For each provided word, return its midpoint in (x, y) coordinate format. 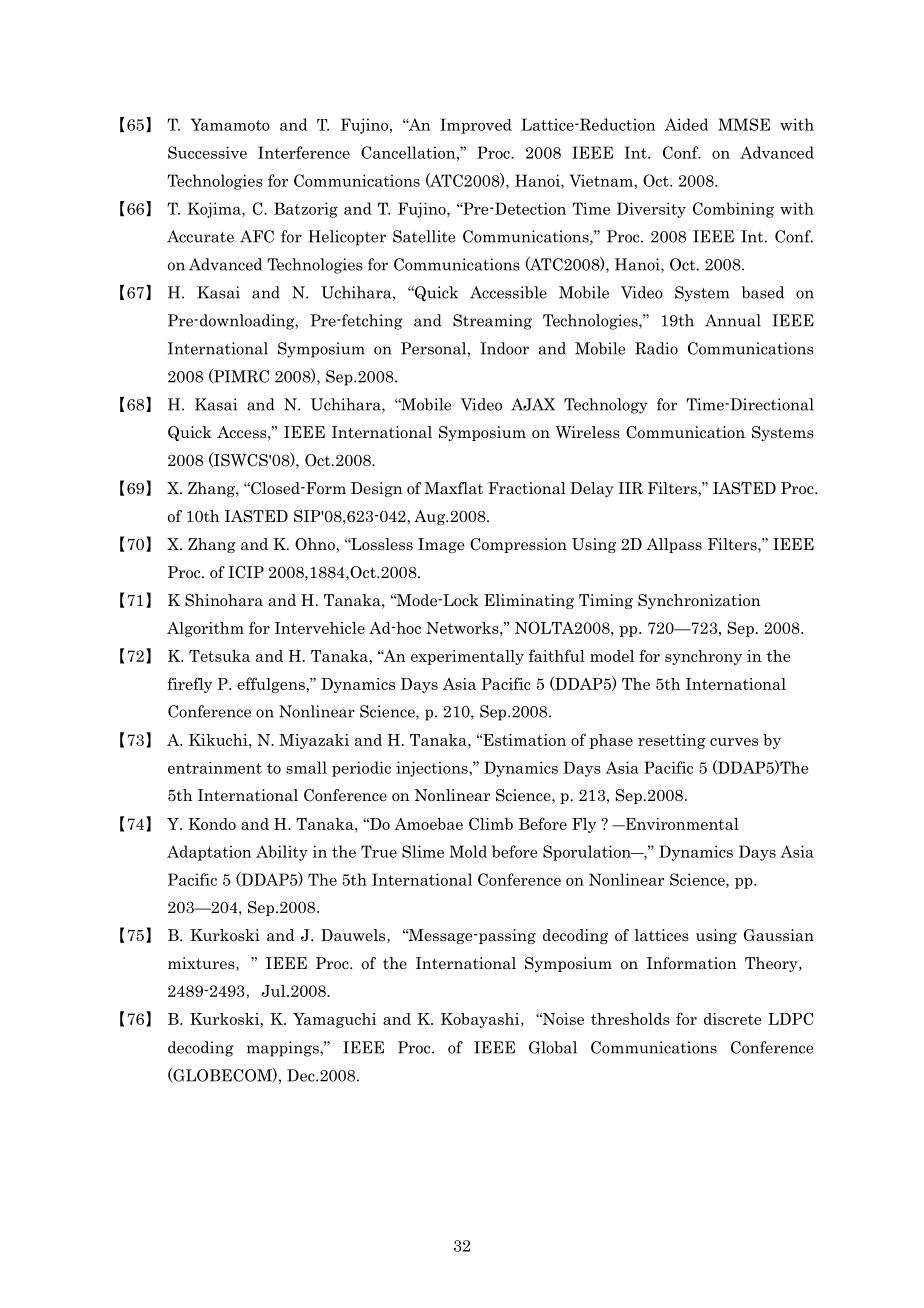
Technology (606, 406)
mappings (284, 1049)
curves (734, 742)
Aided (686, 124)
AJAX (533, 404)
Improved (476, 126)
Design (377, 489)
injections (433, 769)
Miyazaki (314, 741)
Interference (304, 152)
